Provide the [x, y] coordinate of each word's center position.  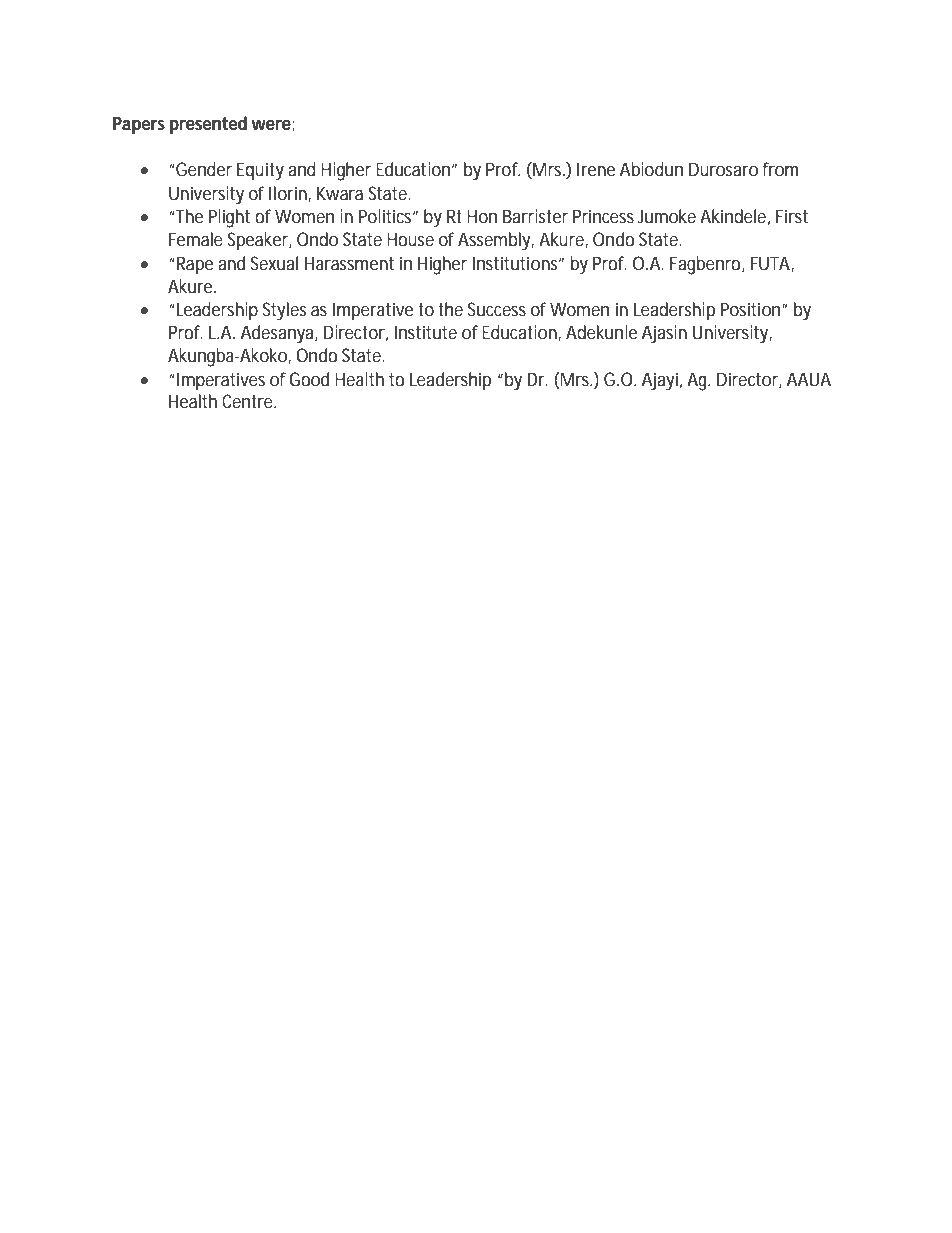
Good [309, 379]
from [780, 169]
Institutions [517, 263]
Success [497, 309]
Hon [482, 216]
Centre [249, 401]
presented [208, 125]
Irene [596, 169]
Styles [284, 311]
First [792, 216]
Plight [229, 218]
